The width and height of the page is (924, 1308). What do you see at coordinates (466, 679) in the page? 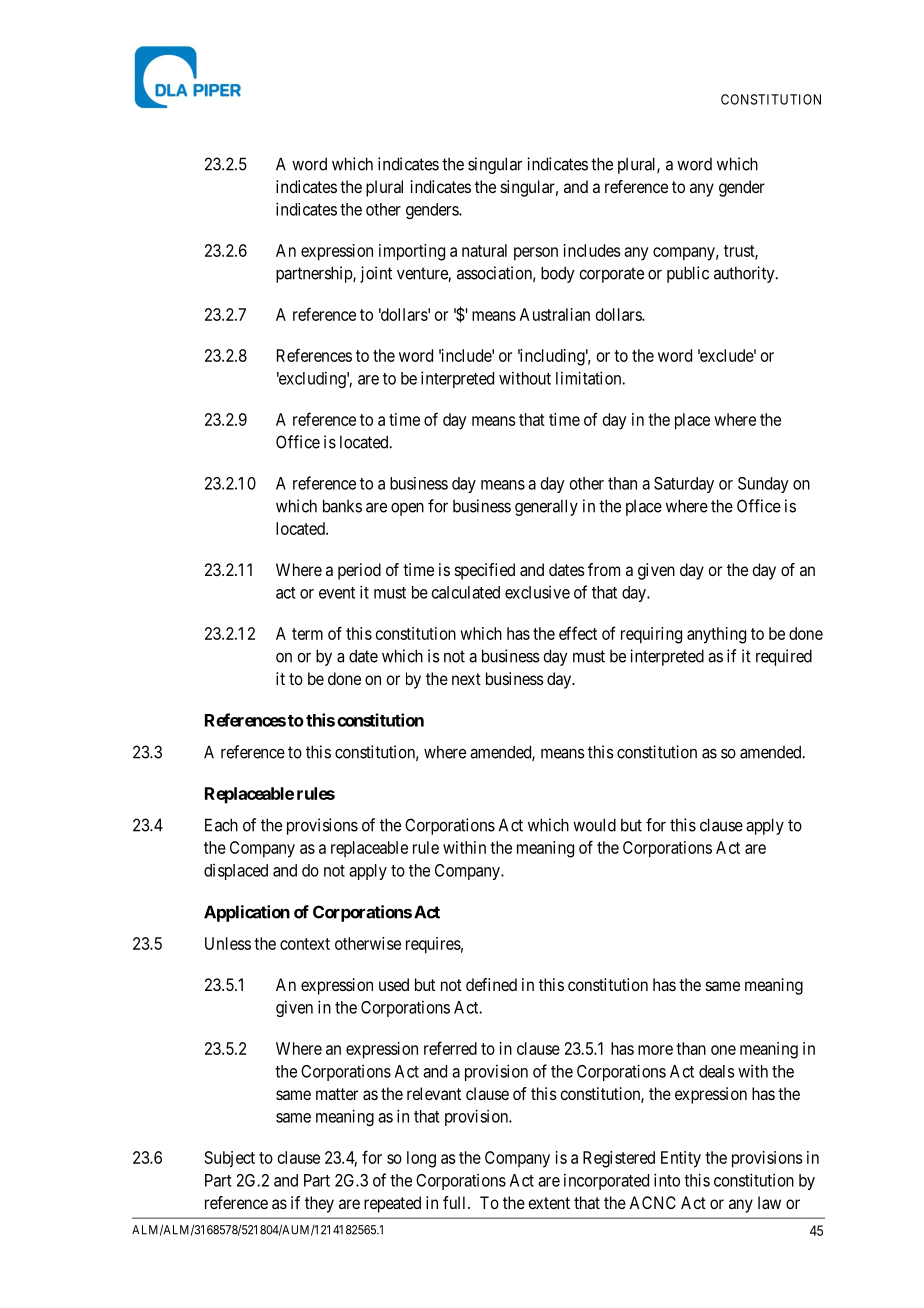
I see `next` at bounding box center [466, 679].
